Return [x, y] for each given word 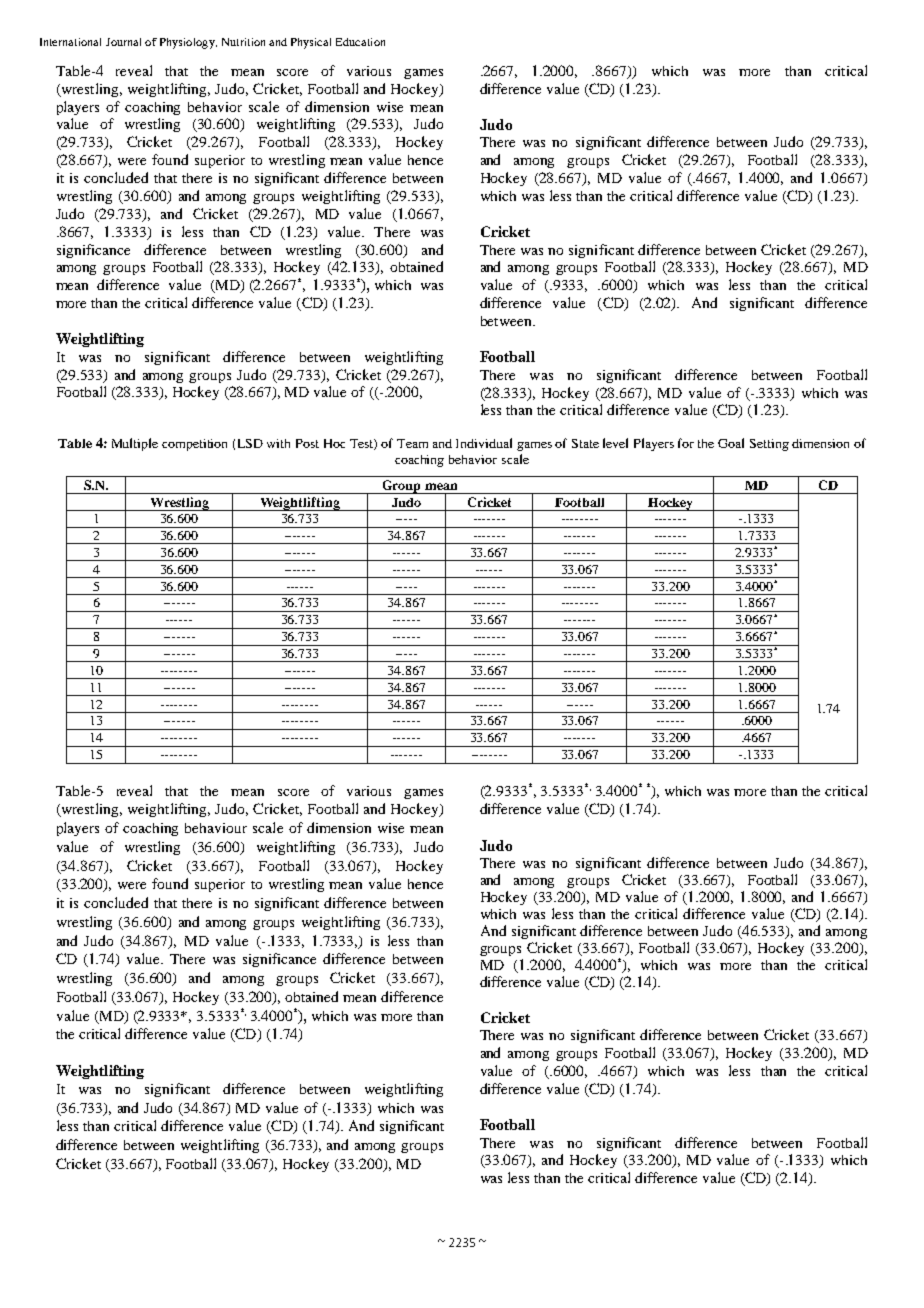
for [686, 443]
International [70, 42]
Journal [123, 42]
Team [412, 443]
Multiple [135, 444]
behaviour [216, 828]
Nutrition [243, 42]
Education [360, 42]
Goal [731, 443]
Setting [769, 445]
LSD [250, 443]
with [278, 443]
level [615, 443]
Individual [484, 443]
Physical [311, 43]
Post [307, 443]
